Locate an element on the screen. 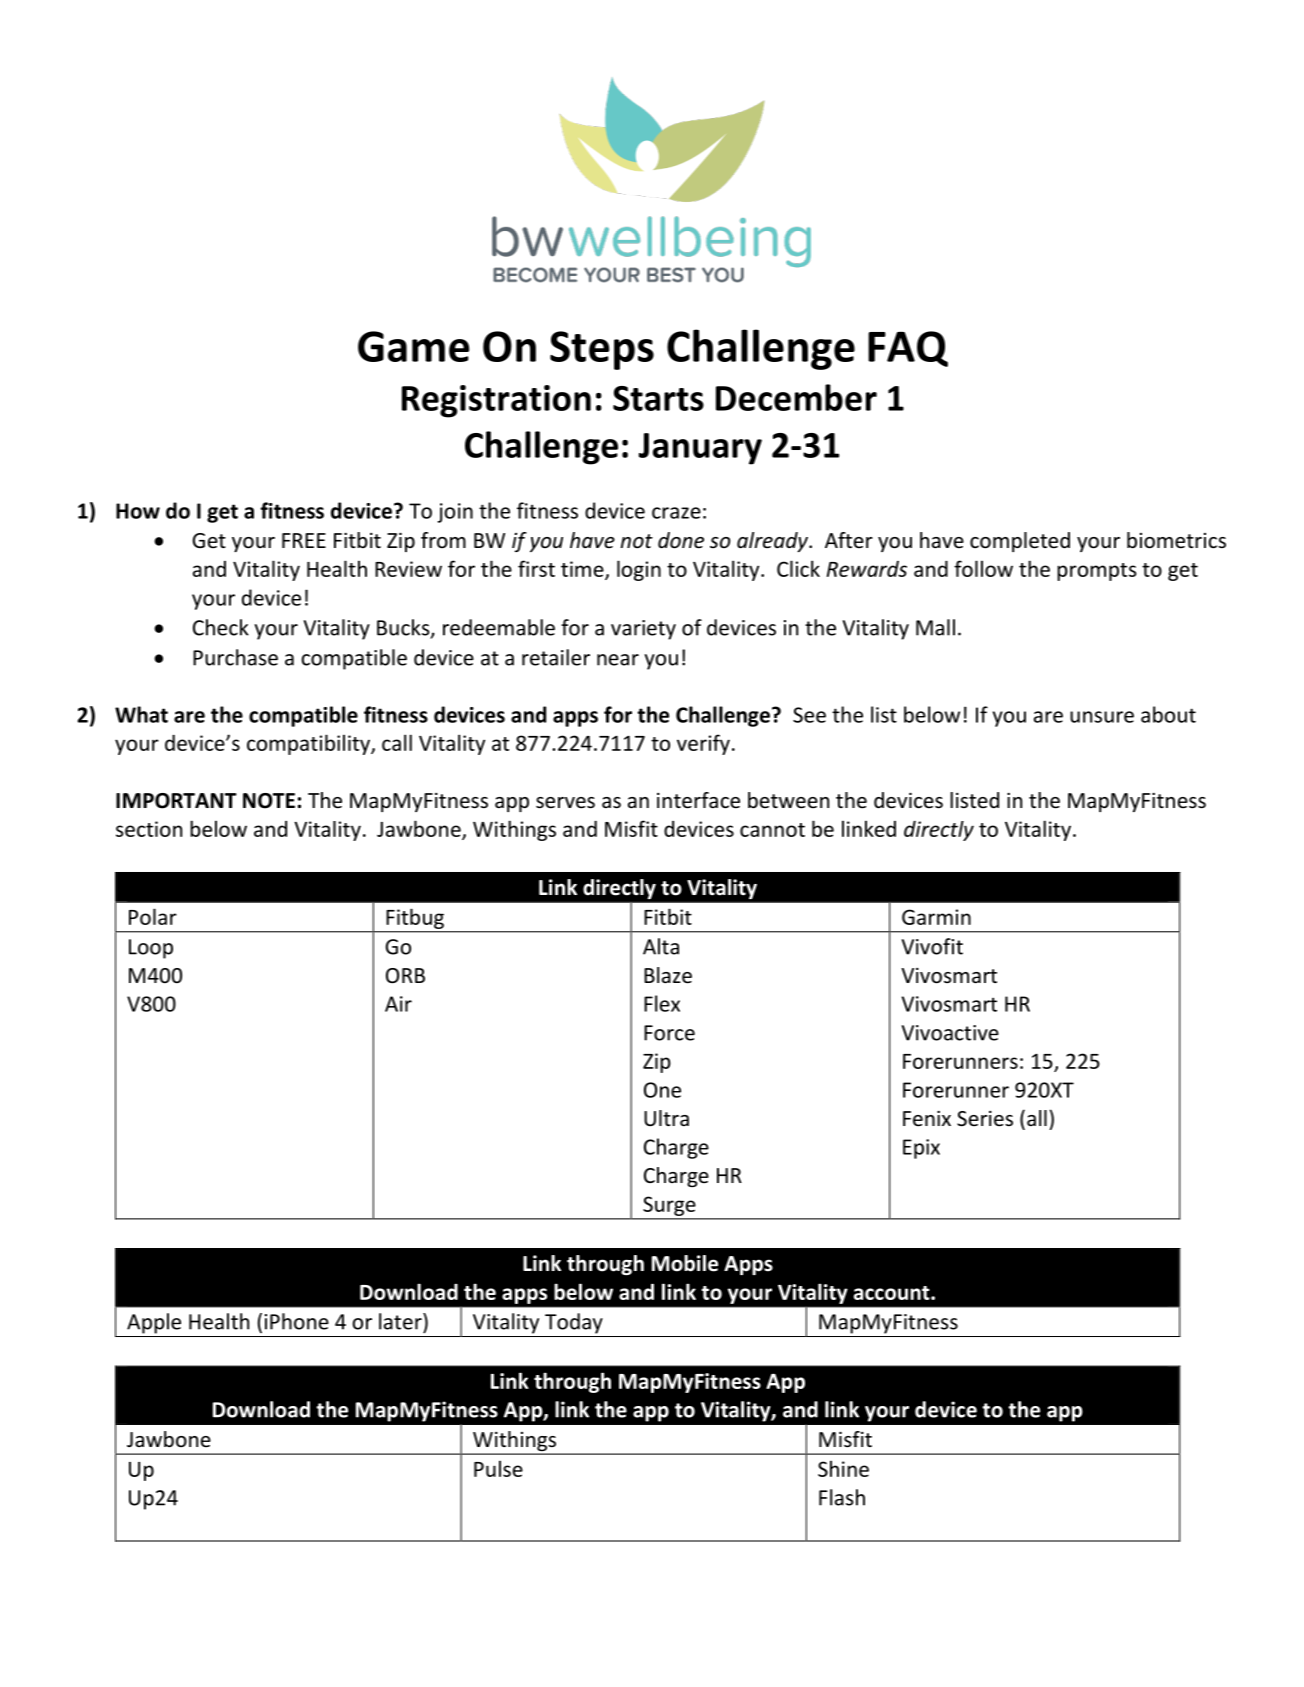  Garmin is located at coordinates (936, 917).
